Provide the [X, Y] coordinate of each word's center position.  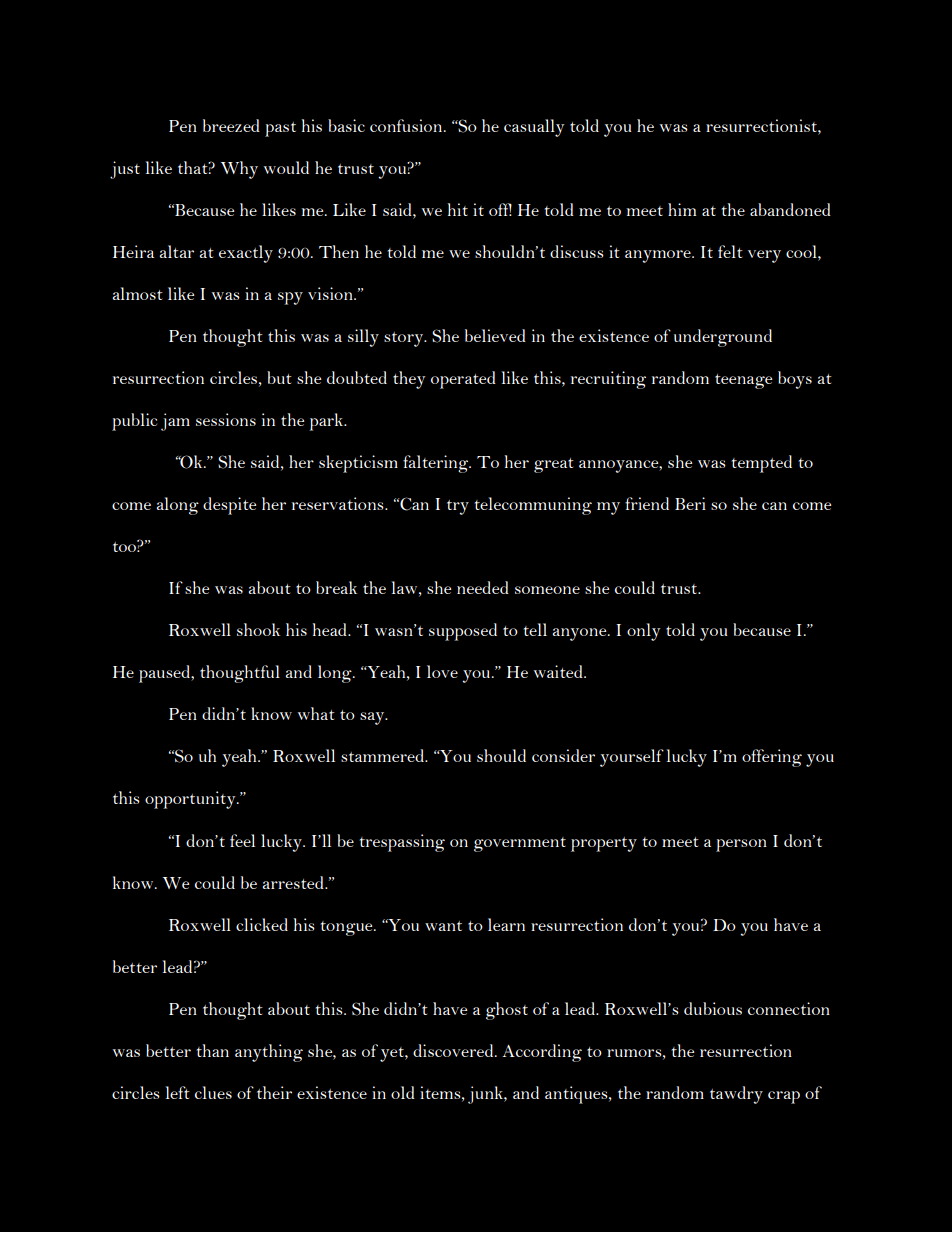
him [682, 209]
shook [258, 629]
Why [239, 170]
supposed [463, 632]
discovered [454, 1050]
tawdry [736, 1095]
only [643, 632]
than [212, 1050]
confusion [407, 125]
